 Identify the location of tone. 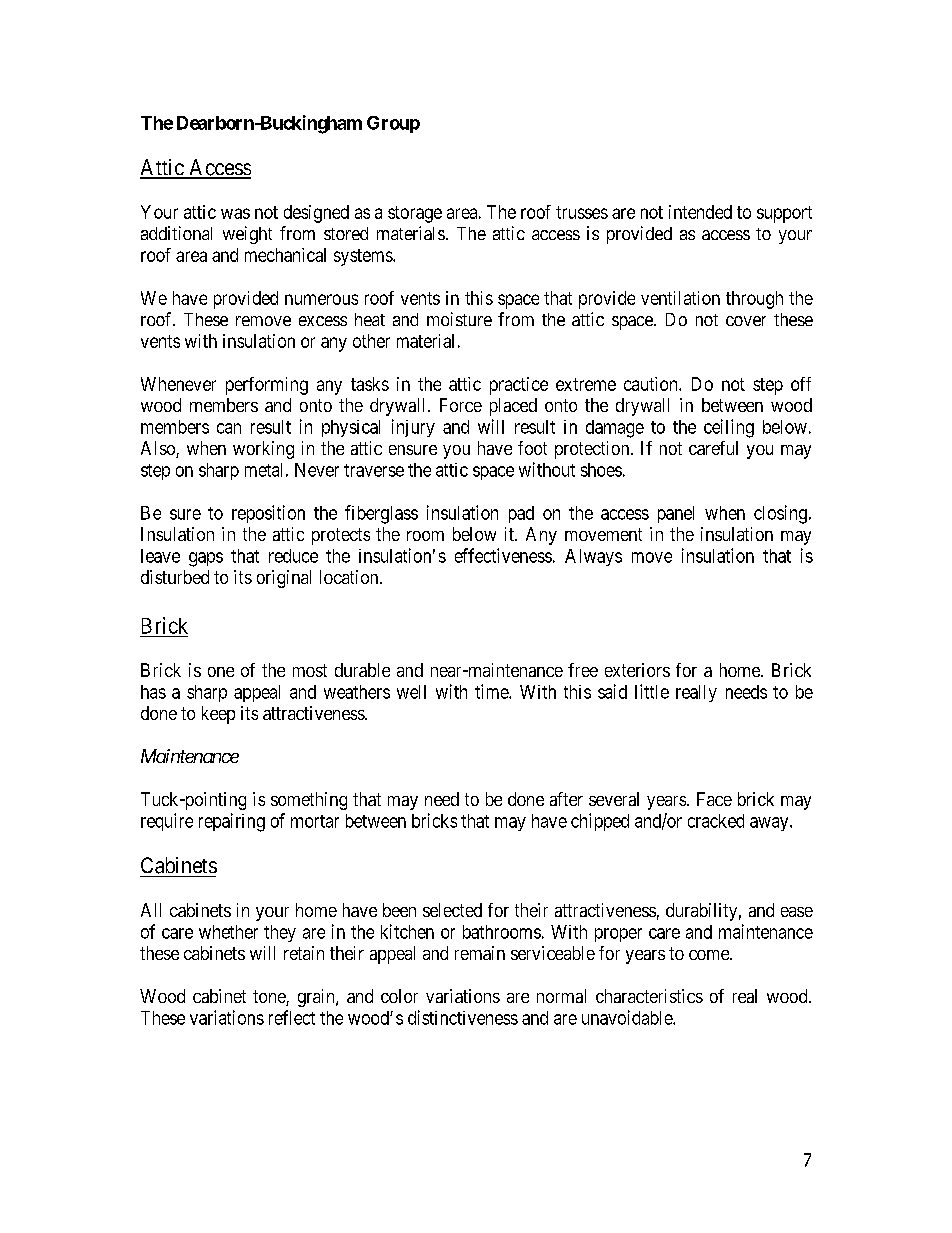
(270, 998).
